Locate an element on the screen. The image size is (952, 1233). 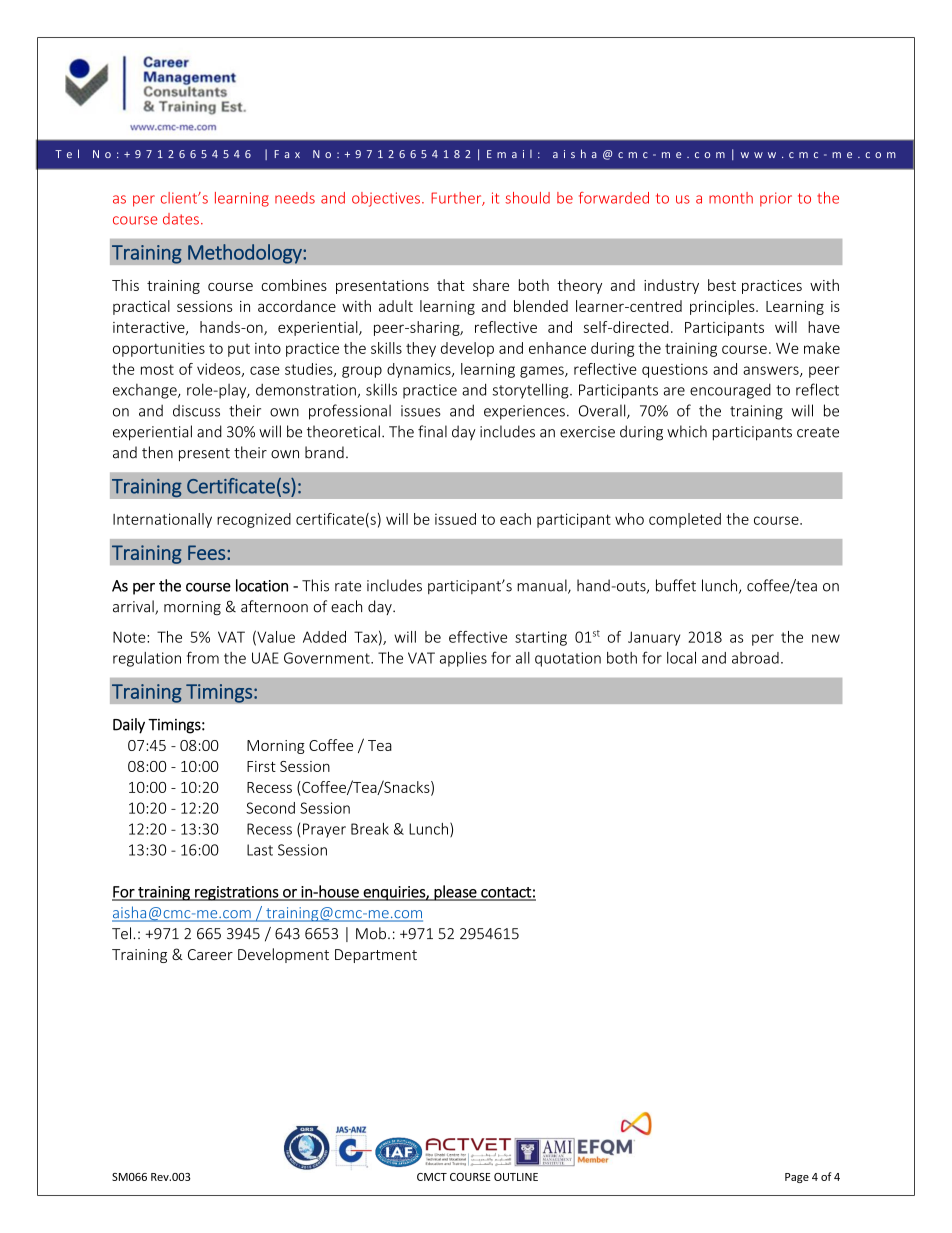
CMCT is located at coordinates (432, 1177).
